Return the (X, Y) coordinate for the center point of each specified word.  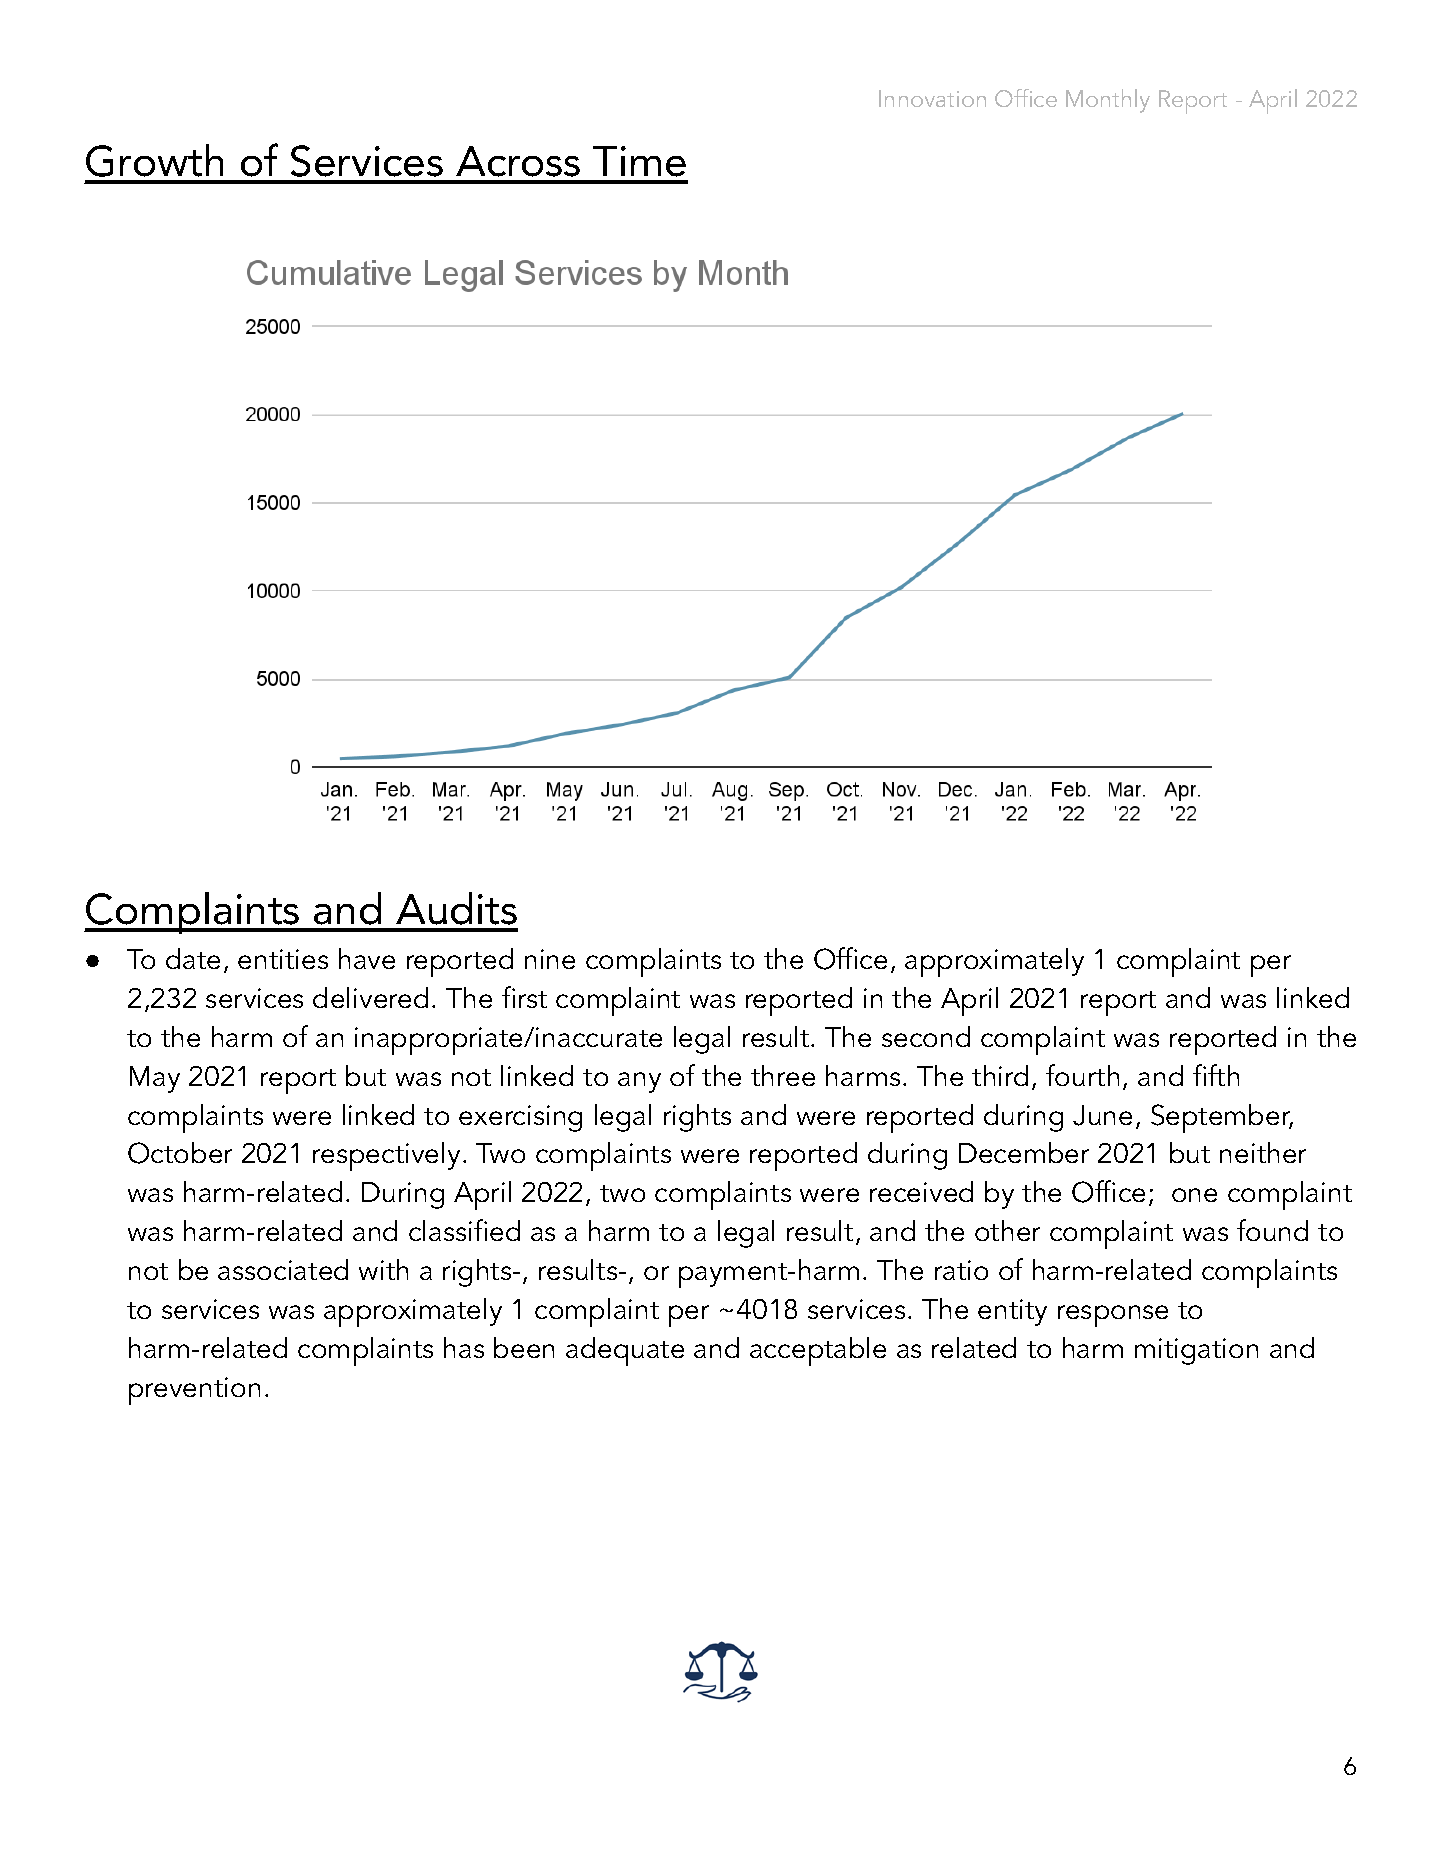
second (926, 1036)
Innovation (932, 98)
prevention (194, 1391)
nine (550, 959)
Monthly (1108, 101)
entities (283, 959)
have (367, 958)
